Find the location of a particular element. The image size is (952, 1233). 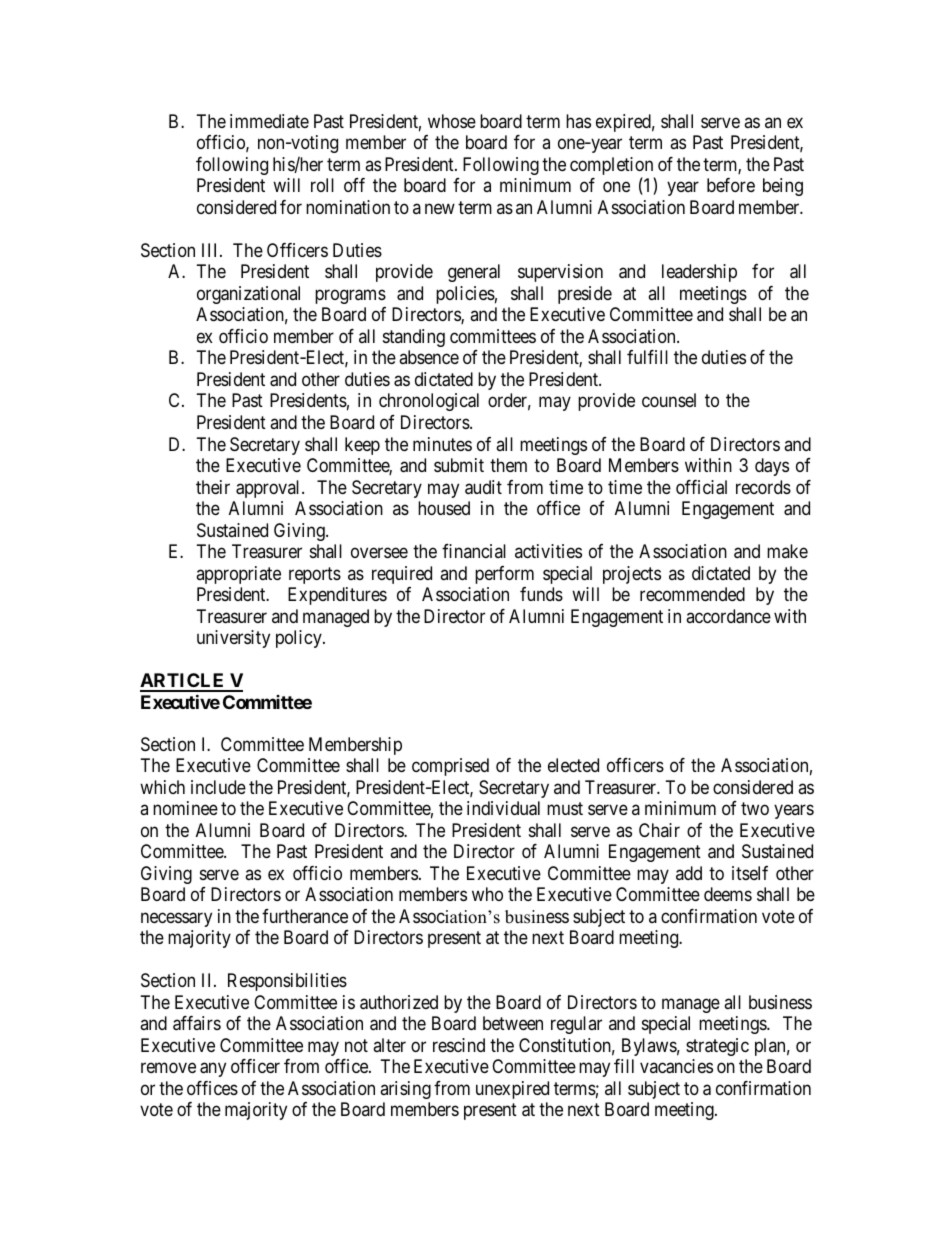

submit is located at coordinates (459, 465).
